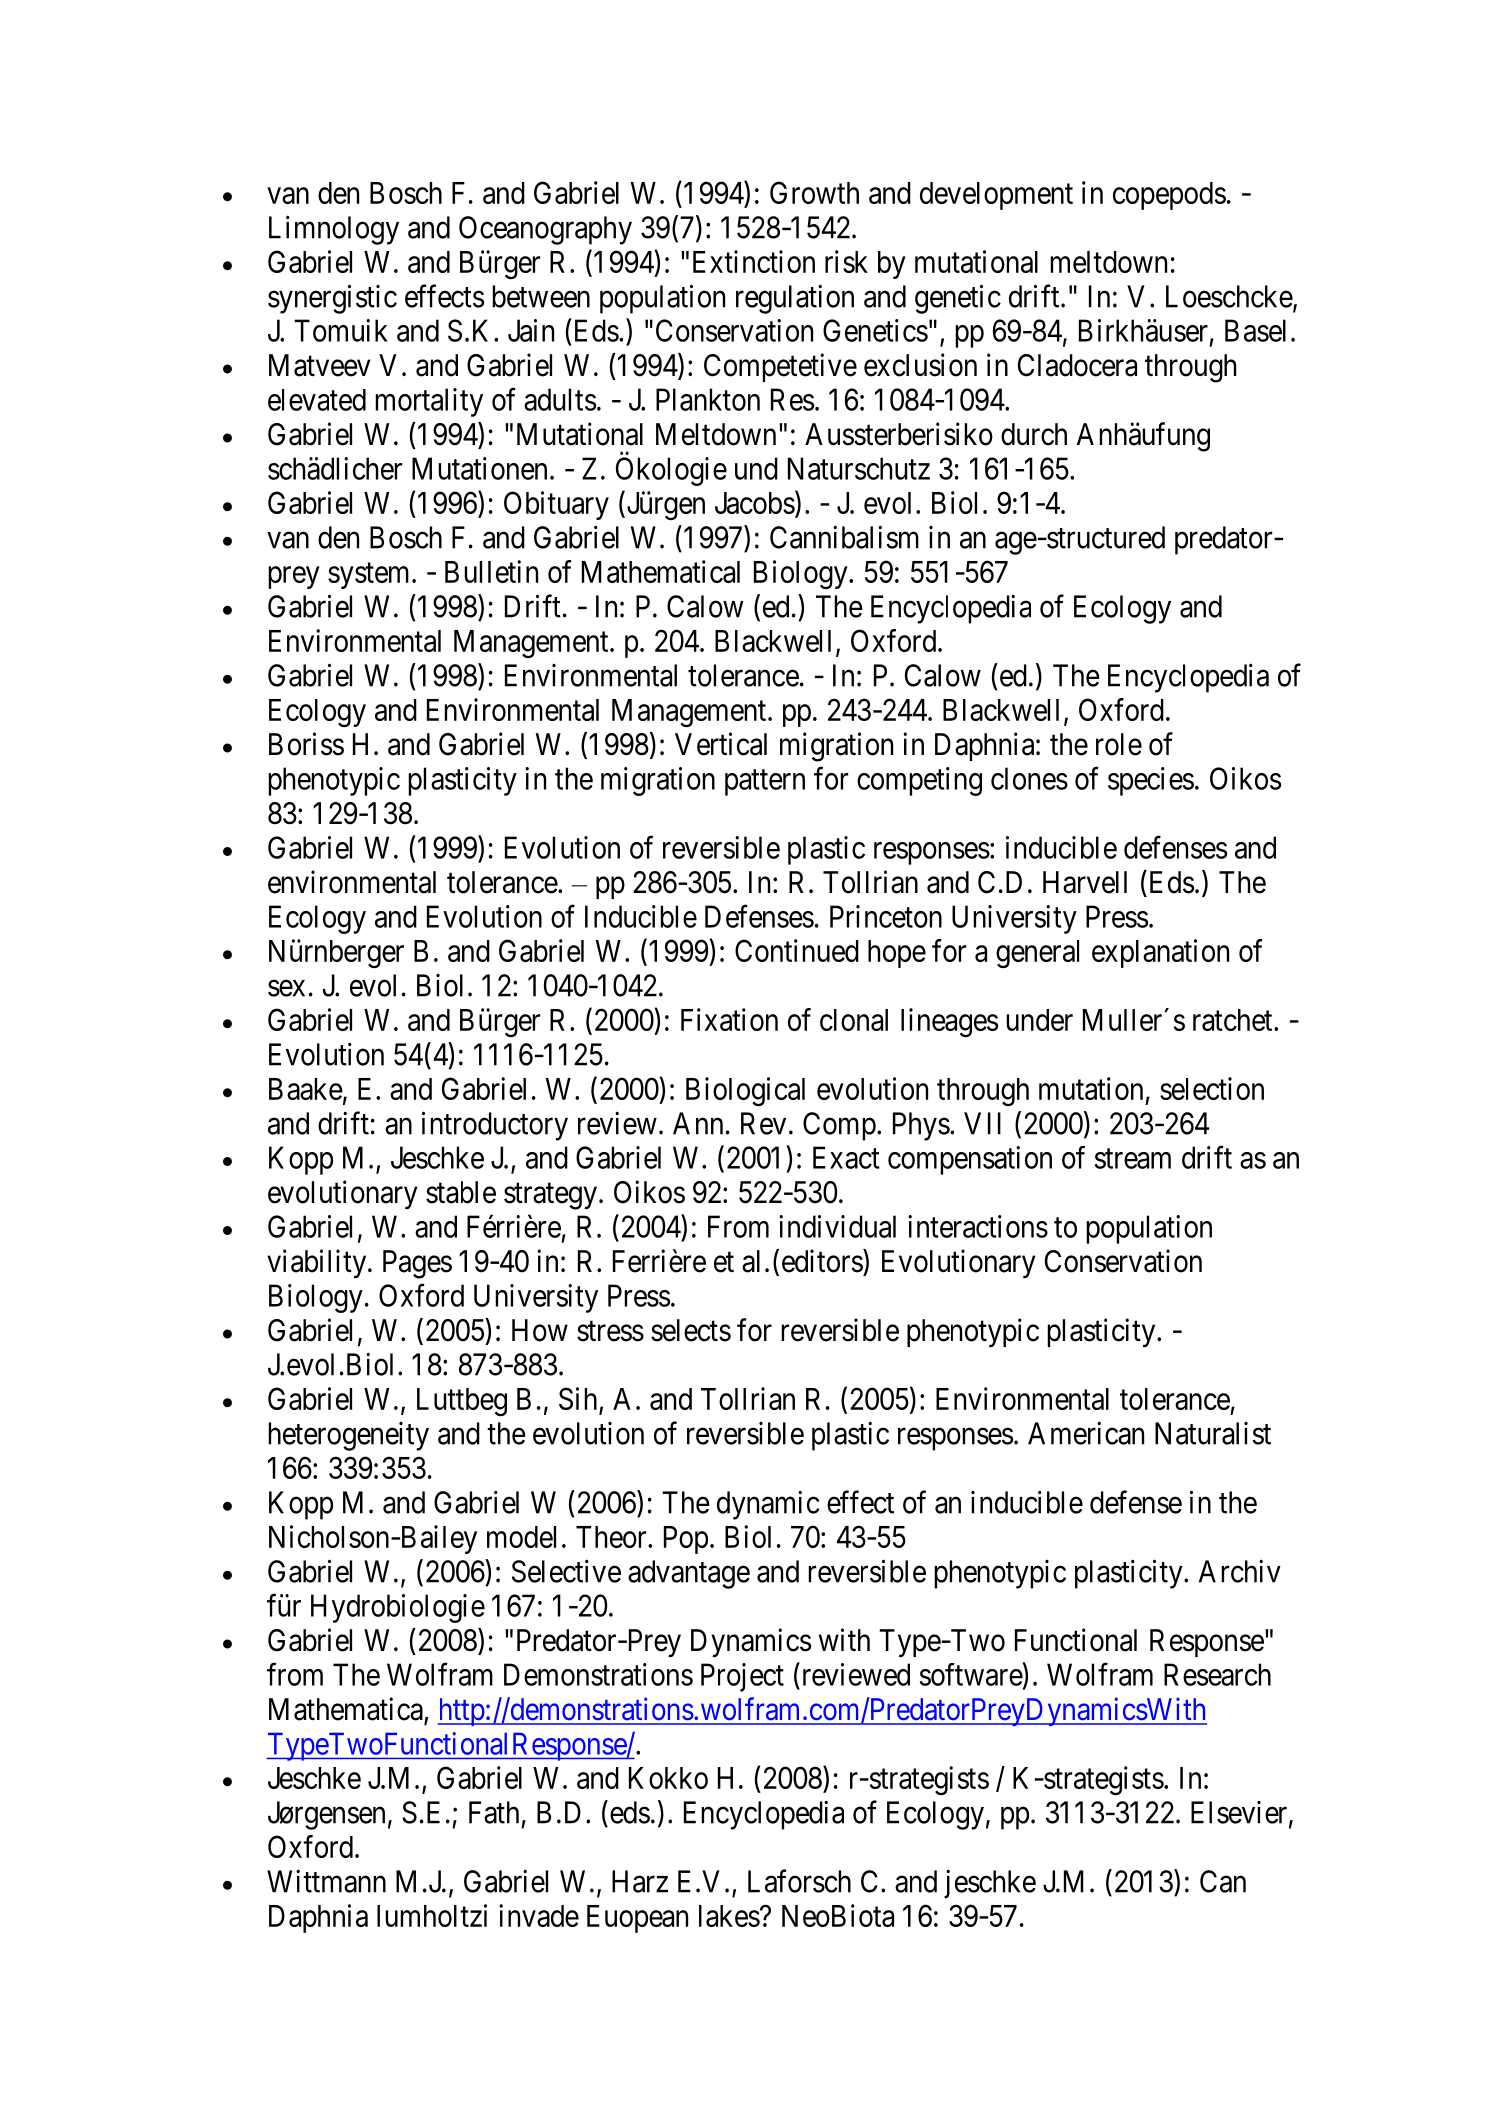 This screenshot has width=1486, height=2102. What do you see at coordinates (286, 988) in the screenshot?
I see `sex` at bounding box center [286, 988].
